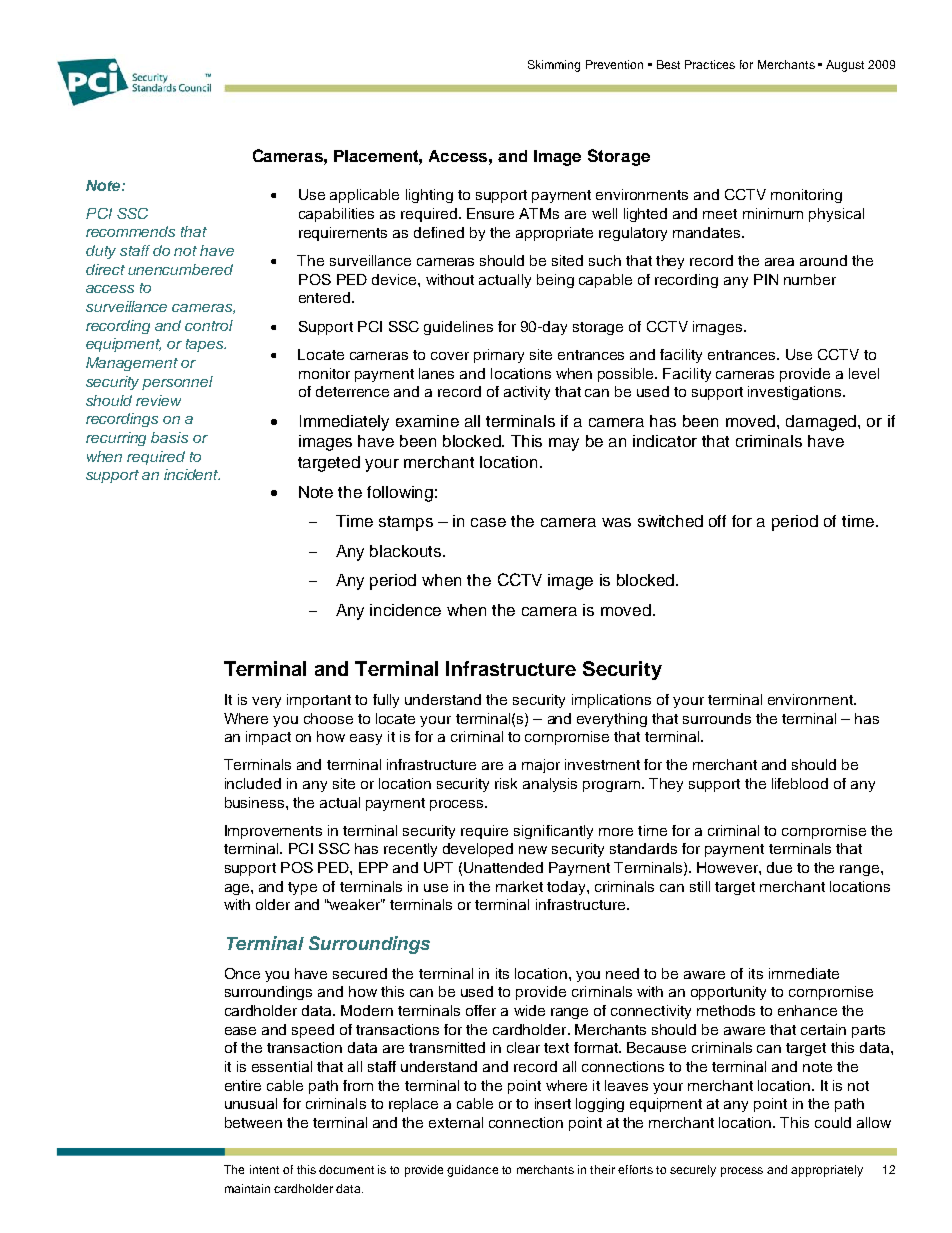  What do you see at coordinates (554, 66) in the page?
I see `Skimming` at bounding box center [554, 66].
